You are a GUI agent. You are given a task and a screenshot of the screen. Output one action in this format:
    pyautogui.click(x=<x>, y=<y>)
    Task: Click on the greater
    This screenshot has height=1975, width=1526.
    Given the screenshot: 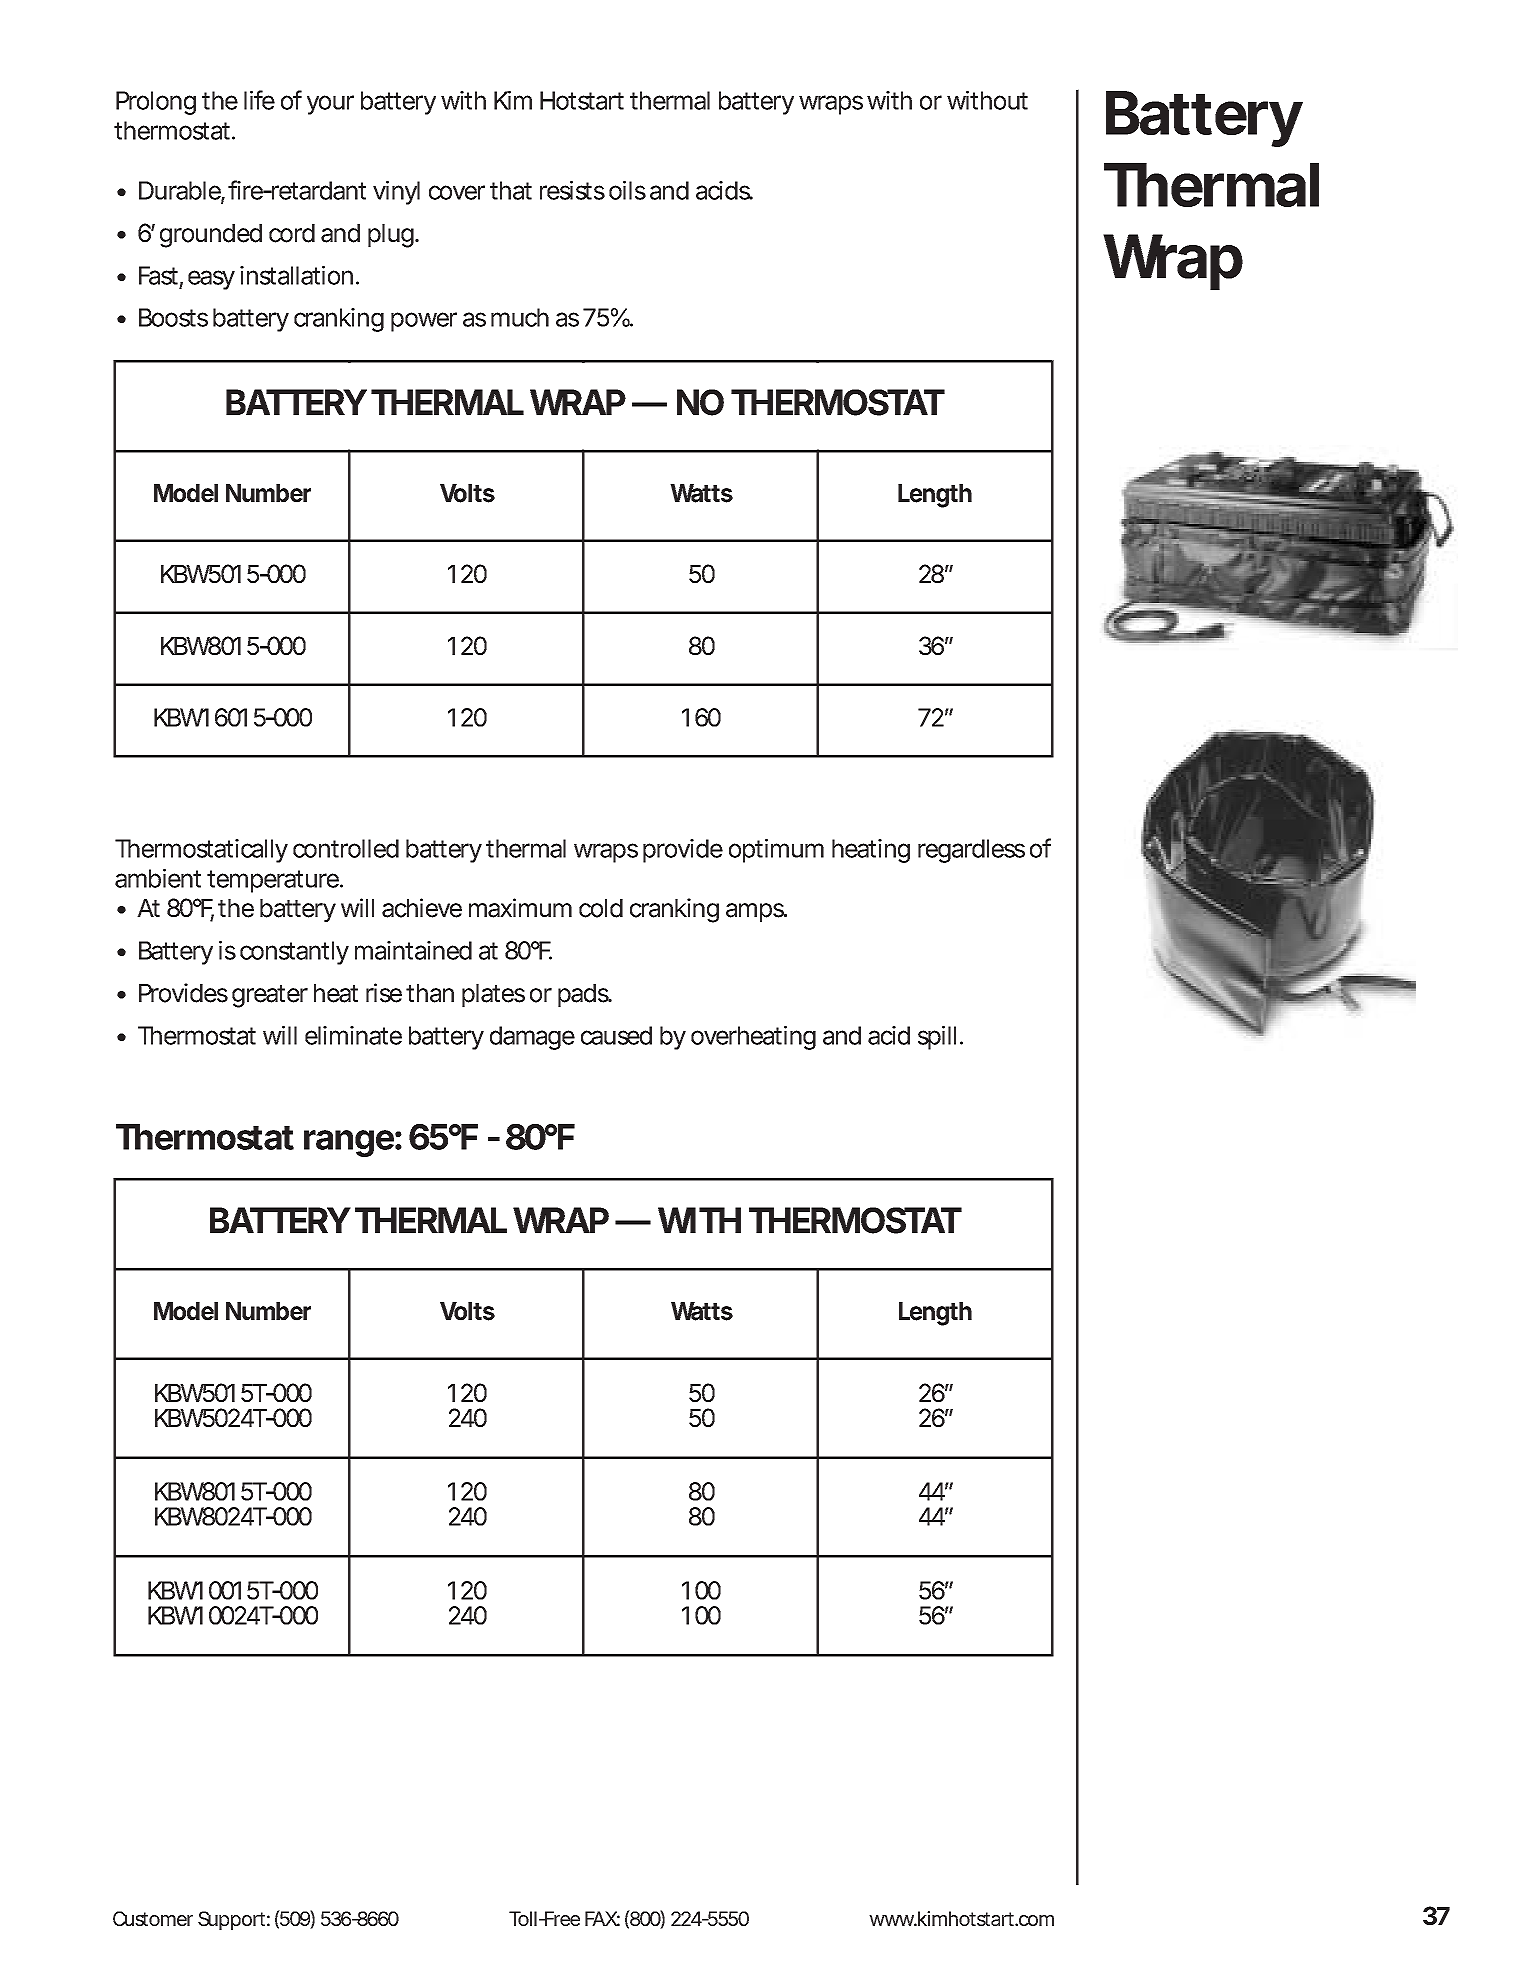 What is the action you would take?
    pyautogui.click(x=270, y=996)
